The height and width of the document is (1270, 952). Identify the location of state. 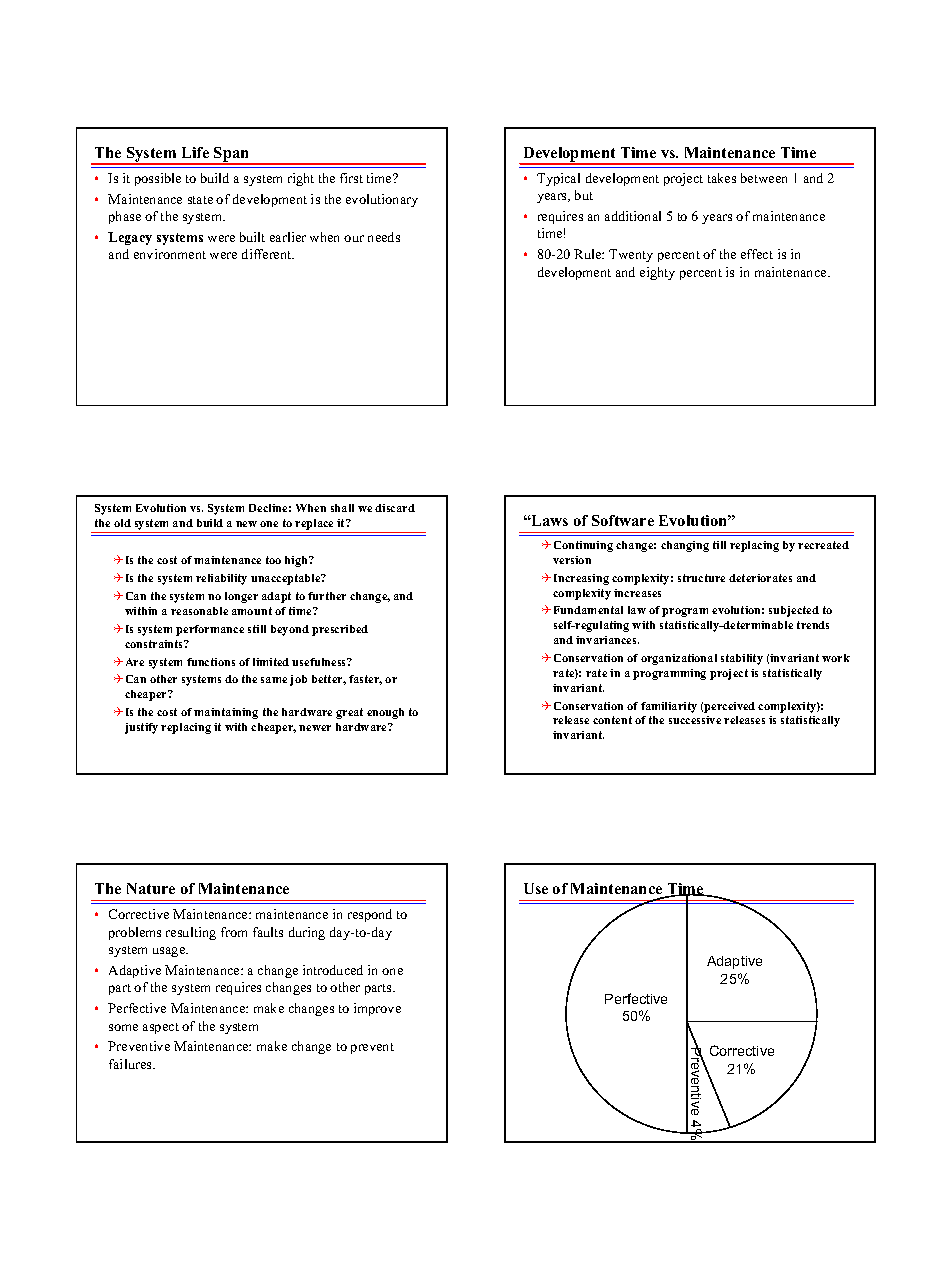
(200, 200).
